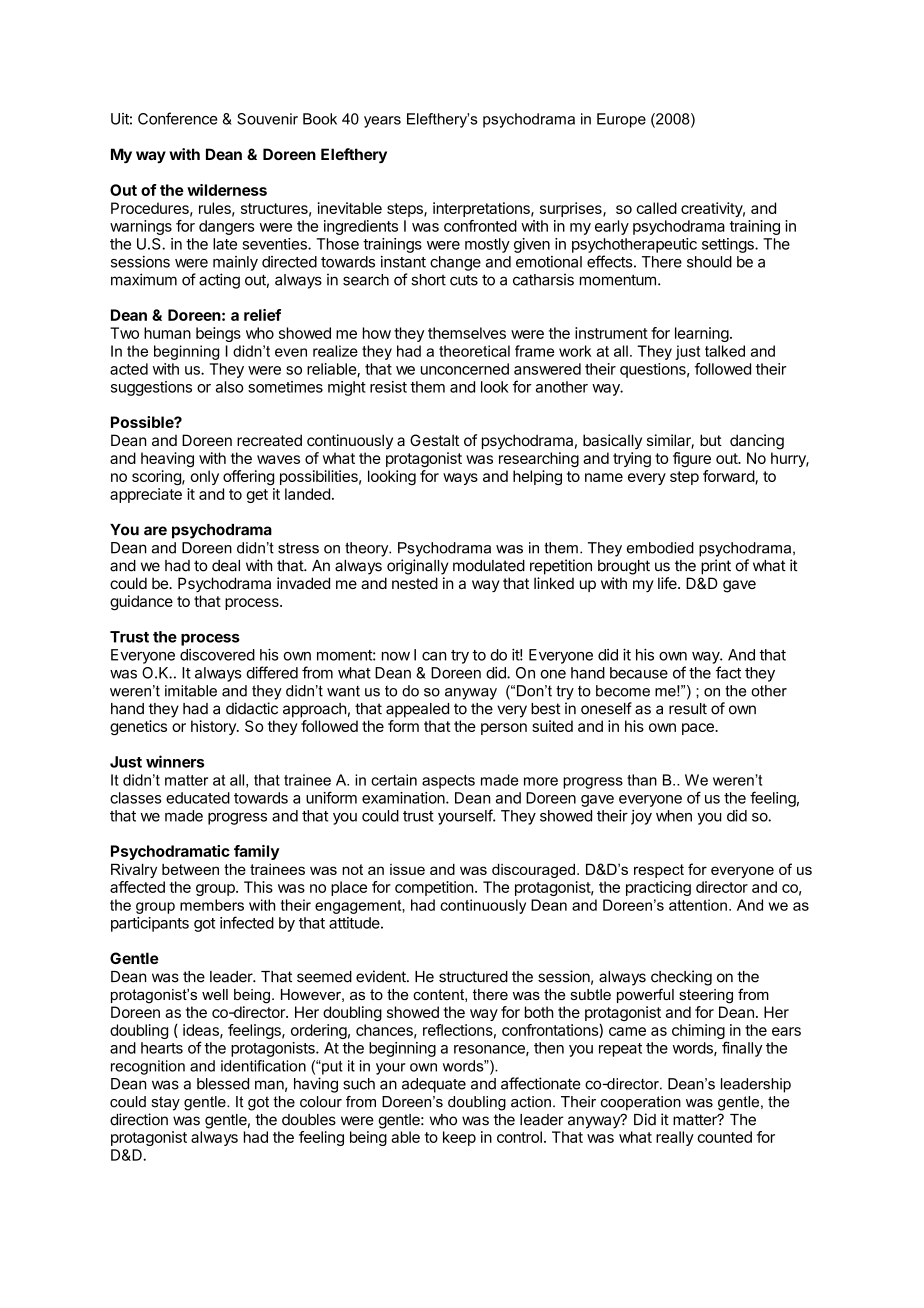 Image resolution: width=924 pixels, height=1308 pixels. Describe the element at coordinates (204, 477) in the document. I see `only` at that location.
